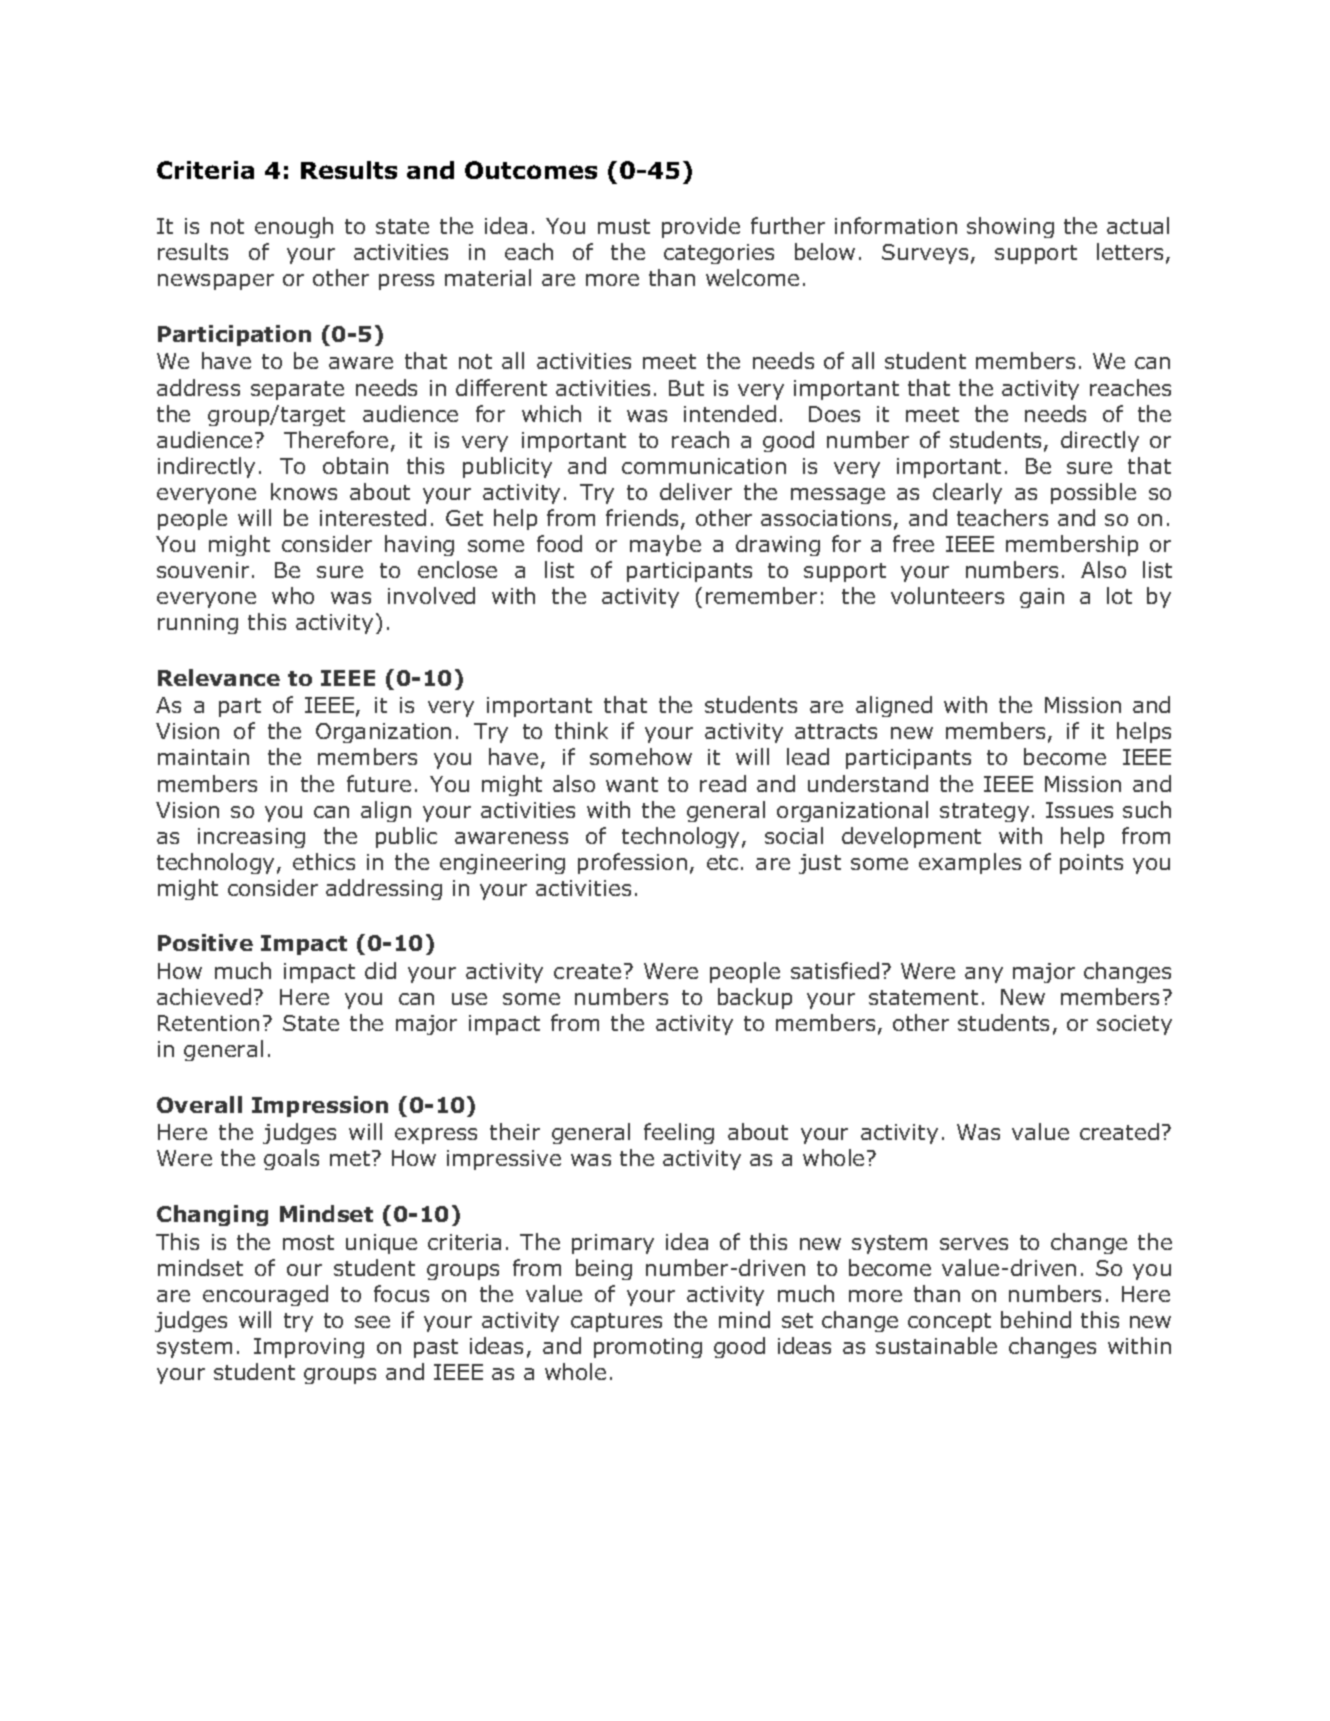 The width and height of the screenshot is (1330, 1721). I want to click on future, so click(379, 783).
